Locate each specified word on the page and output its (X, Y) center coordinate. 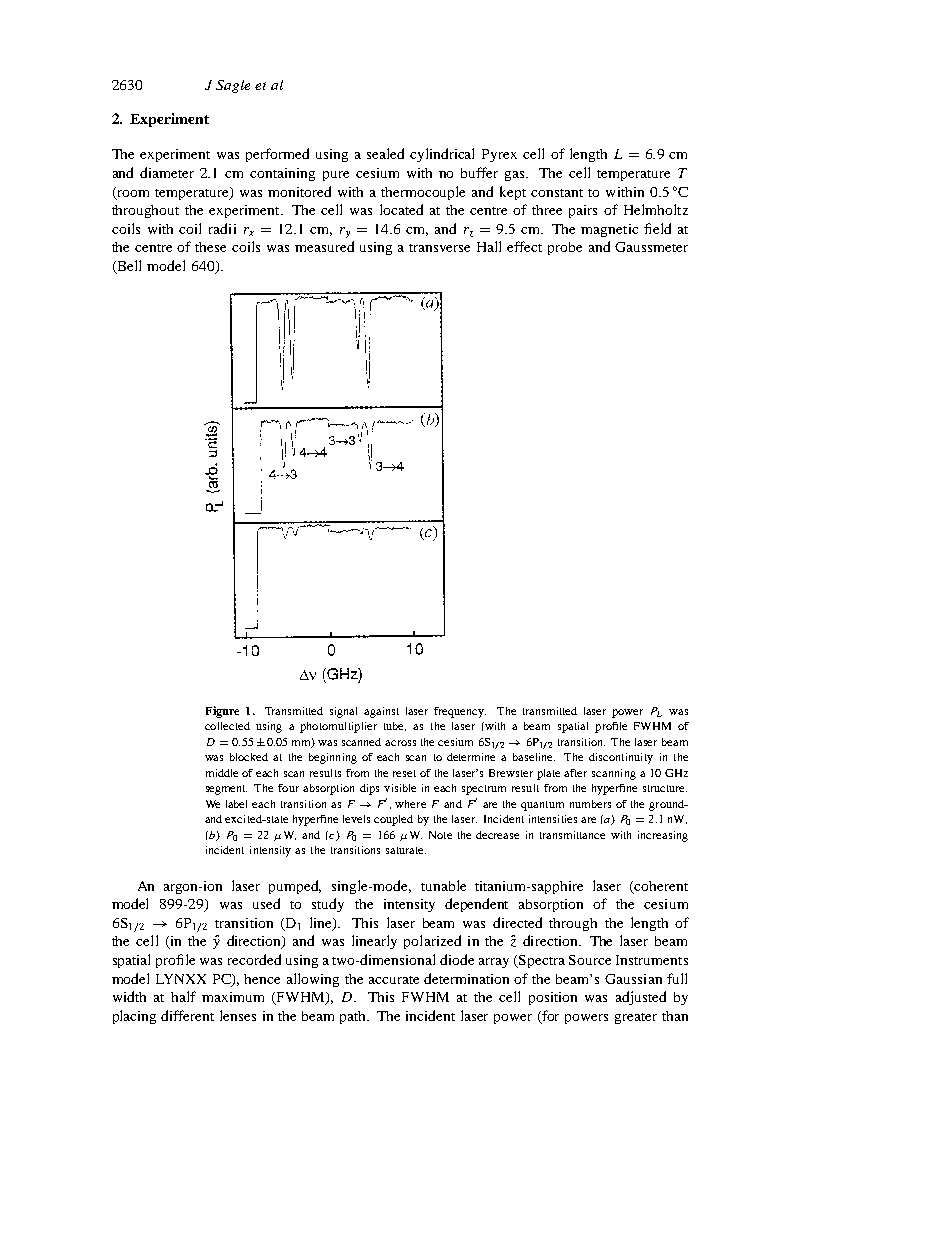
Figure (222, 712)
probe (565, 248)
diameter (167, 172)
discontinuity (621, 758)
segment (226, 790)
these (210, 247)
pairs (583, 211)
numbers (590, 804)
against (381, 712)
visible (400, 788)
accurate (394, 980)
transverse (439, 248)
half (183, 996)
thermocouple (423, 193)
